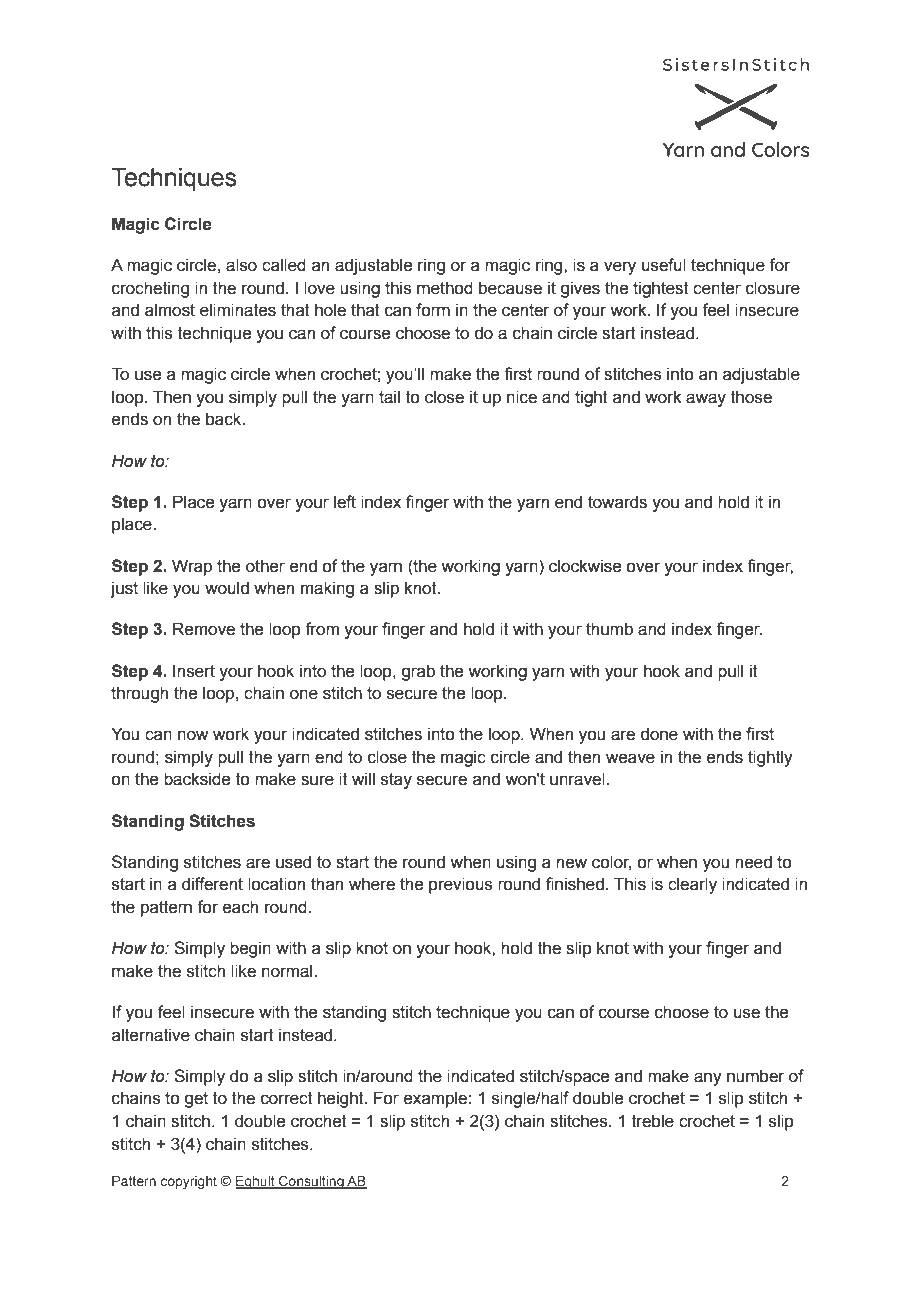  What do you see at coordinates (227, 588) in the screenshot?
I see `would` at bounding box center [227, 588].
